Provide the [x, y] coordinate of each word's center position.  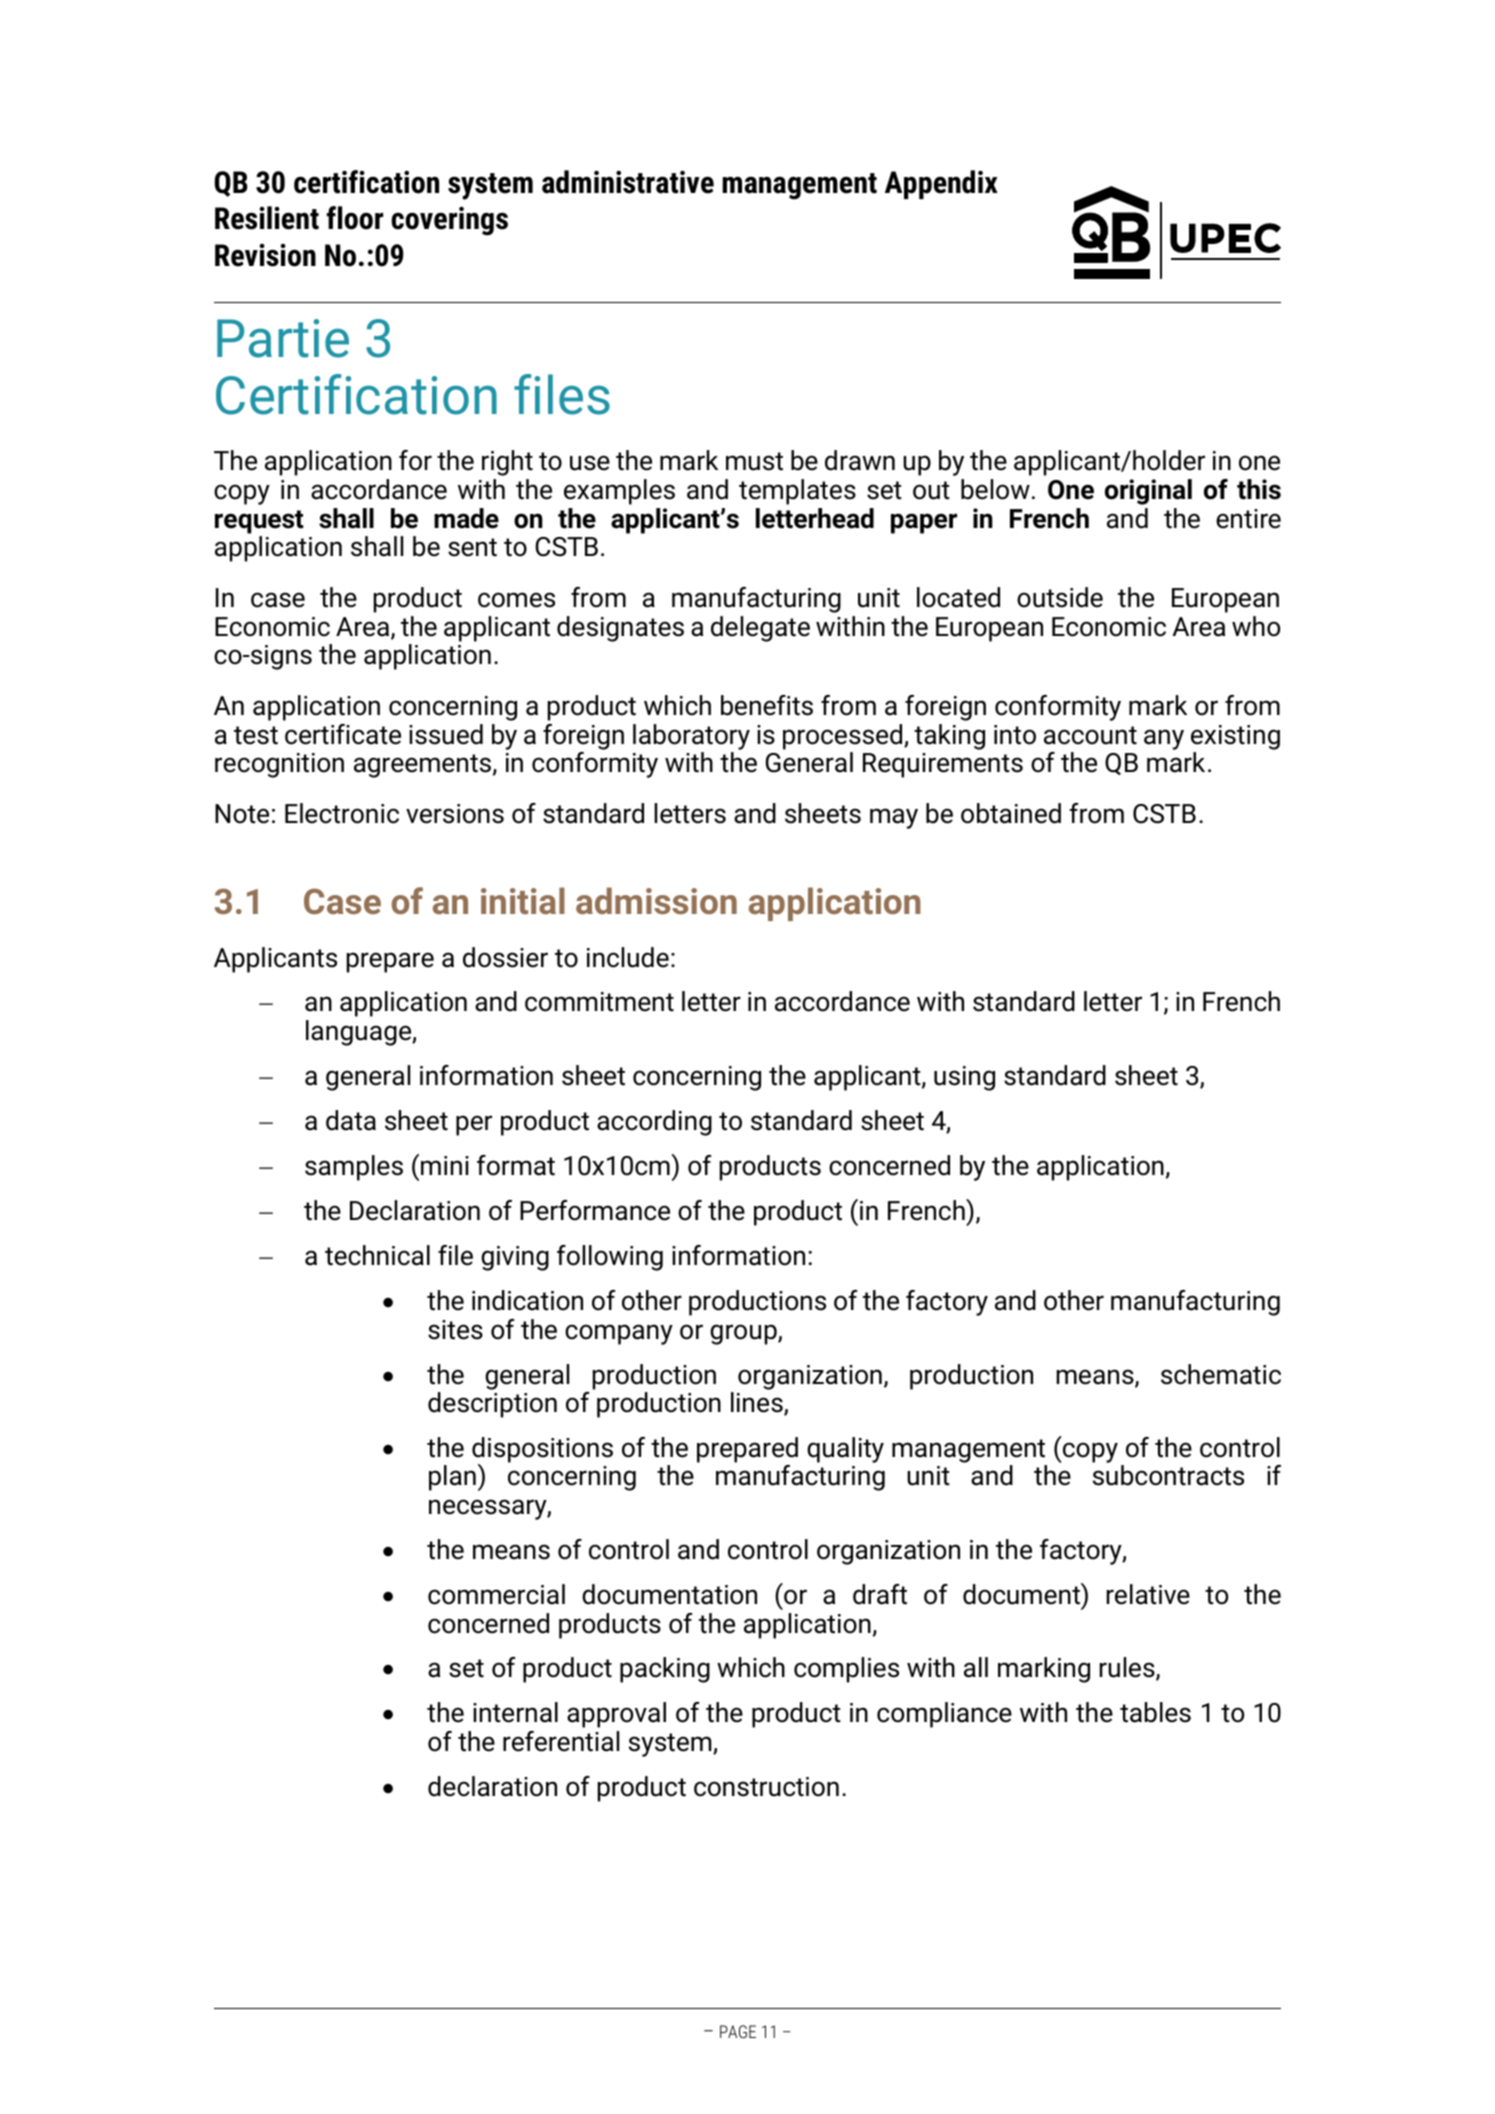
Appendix [941, 184]
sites [455, 1330]
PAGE [738, 2031]
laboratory [691, 737]
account [1090, 735]
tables [1155, 1712]
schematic [1221, 1374]
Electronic [342, 813]
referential [561, 1741]
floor [354, 218]
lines [758, 1403]
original [1148, 492]
